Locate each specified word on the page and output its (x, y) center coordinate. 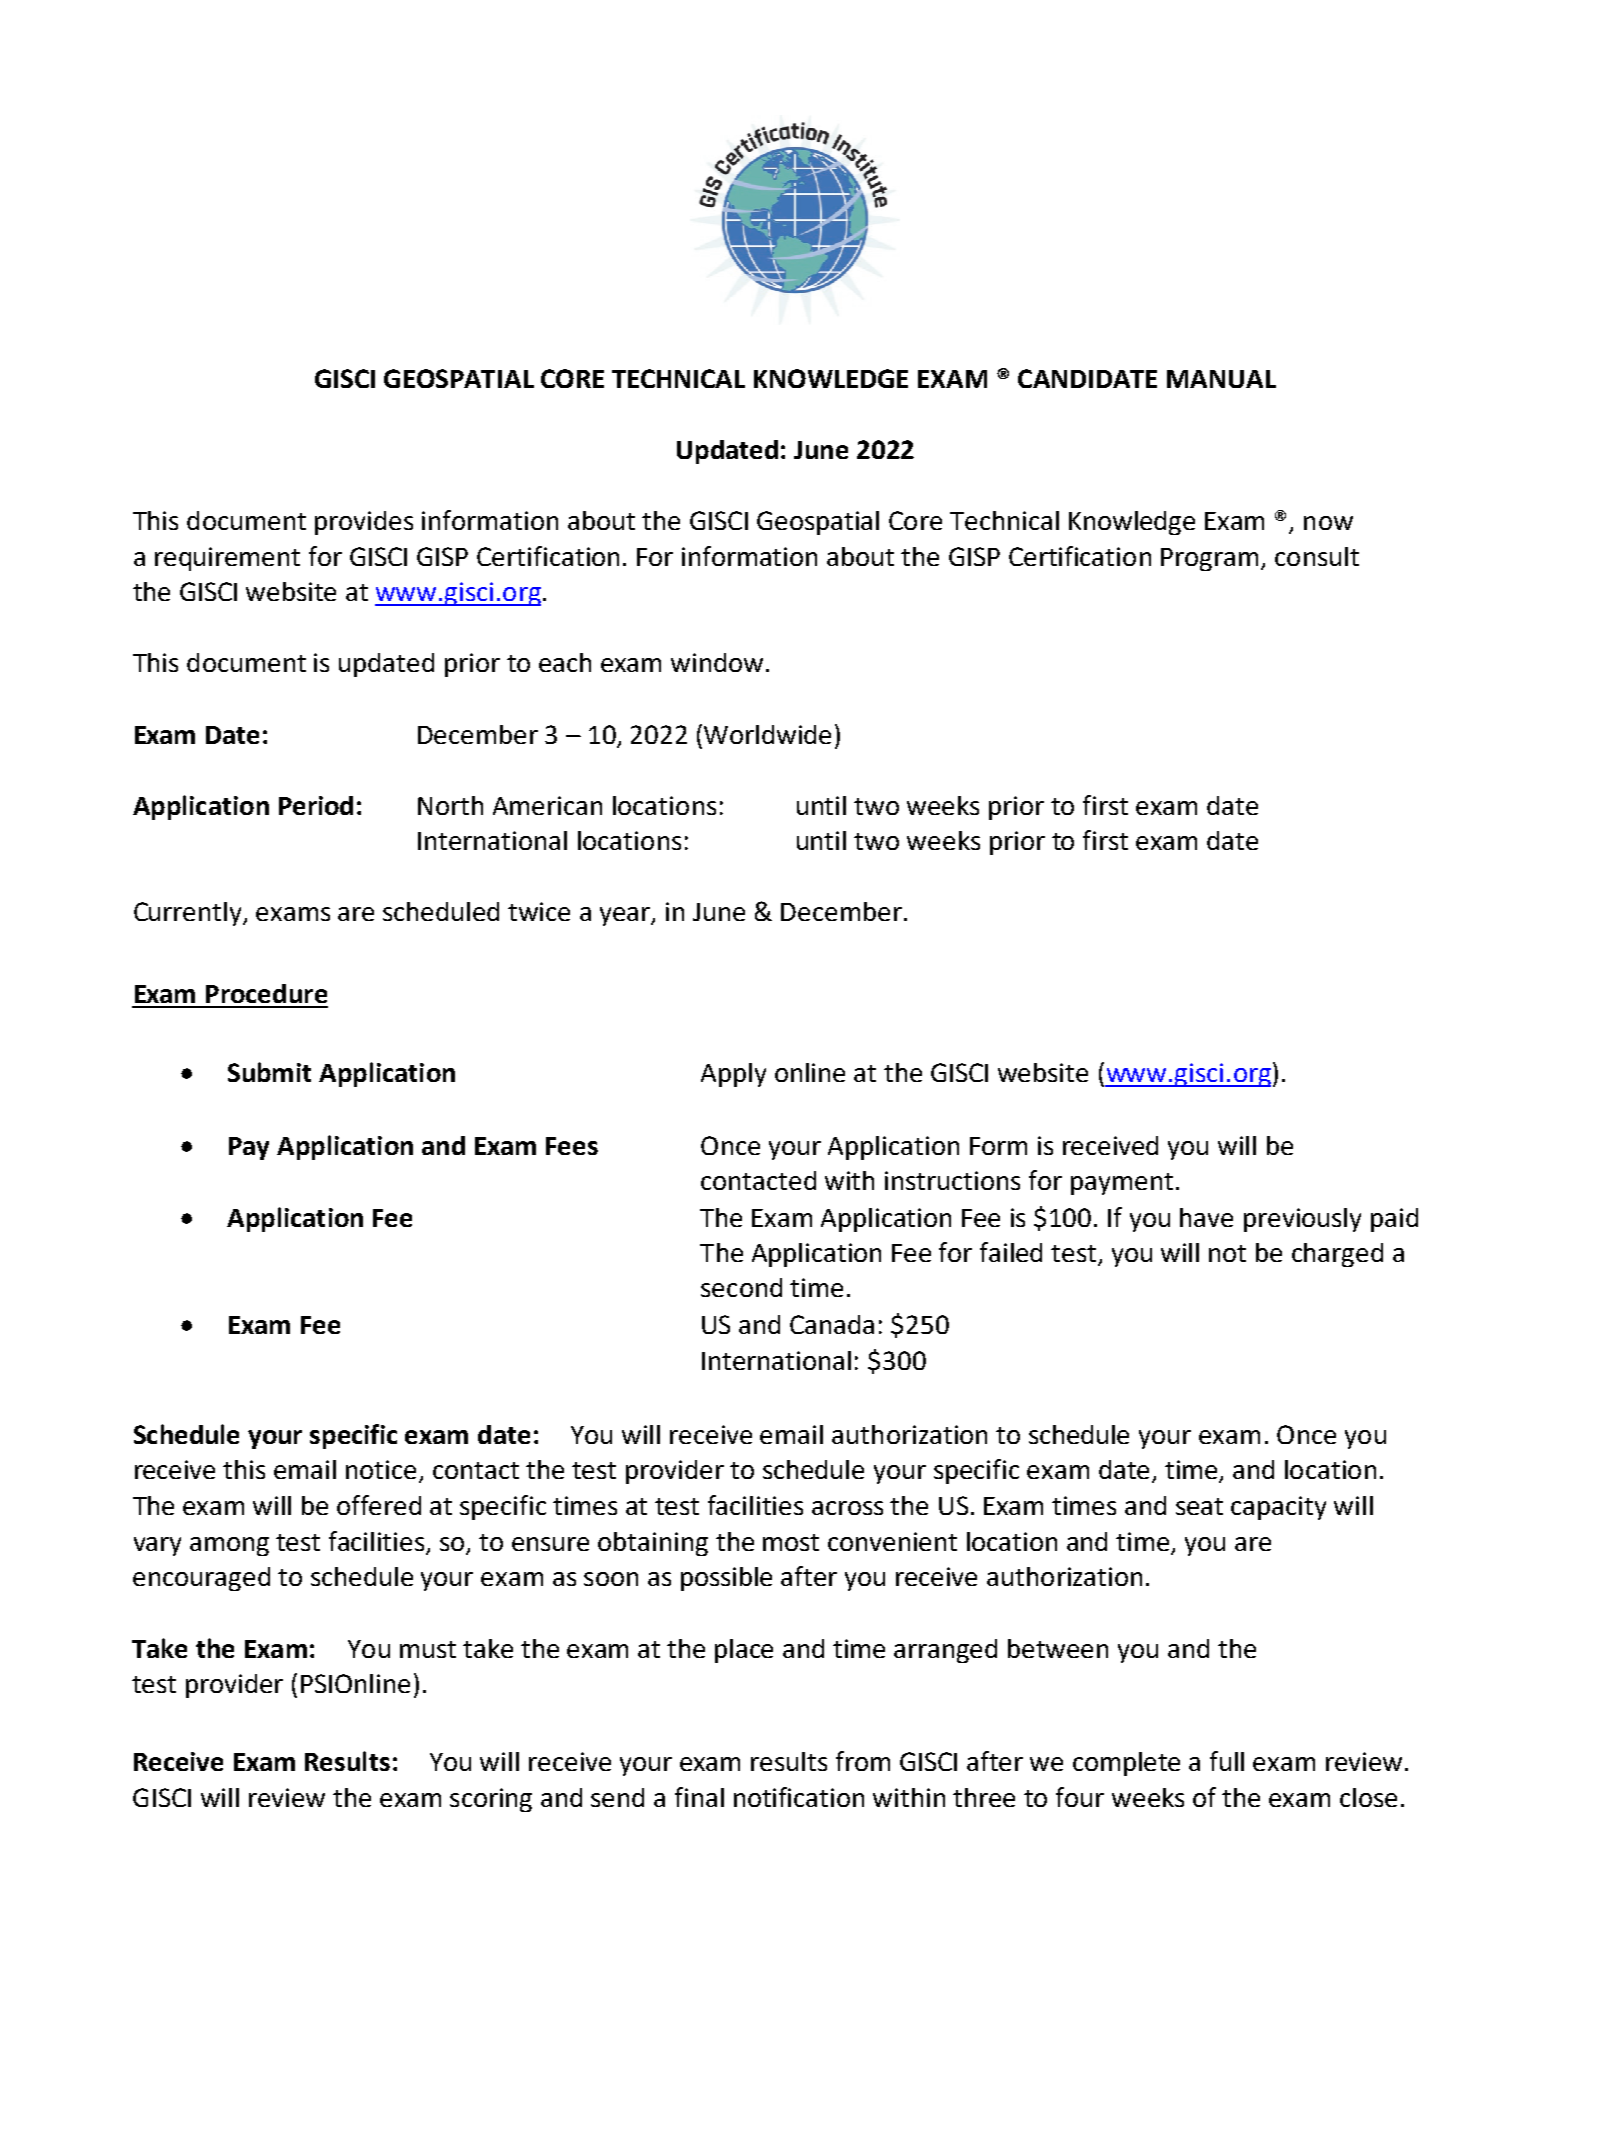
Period (316, 805)
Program (1209, 559)
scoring (491, 1800)
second (741, 1287)
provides (364, 523)
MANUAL (1221, 379)
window (717, 662)
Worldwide (767, 734)
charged (1337, 1255)
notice (381, 1469)
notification (799, 1797)
